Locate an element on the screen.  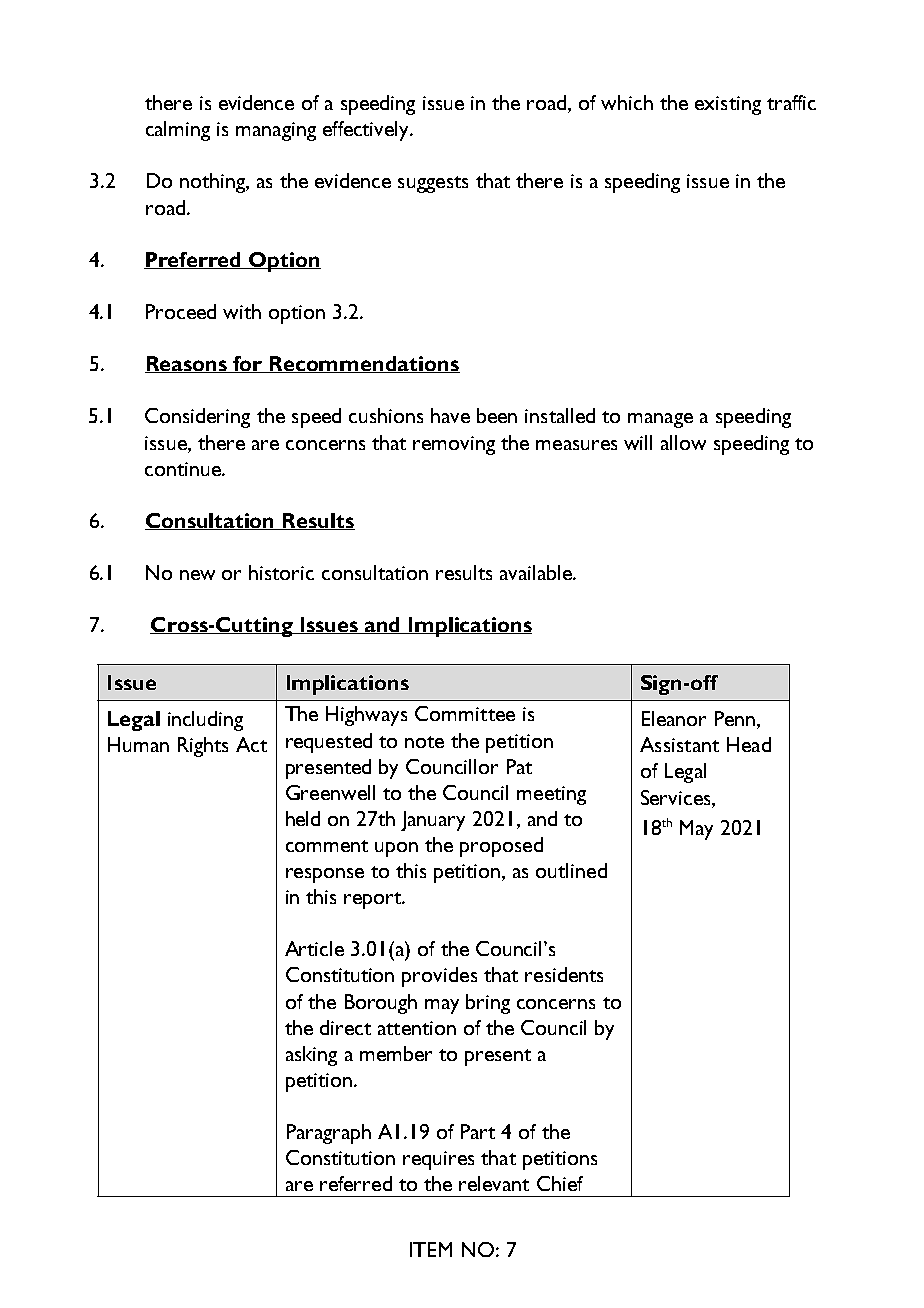
Penn is located at coordinates (735, 718).
